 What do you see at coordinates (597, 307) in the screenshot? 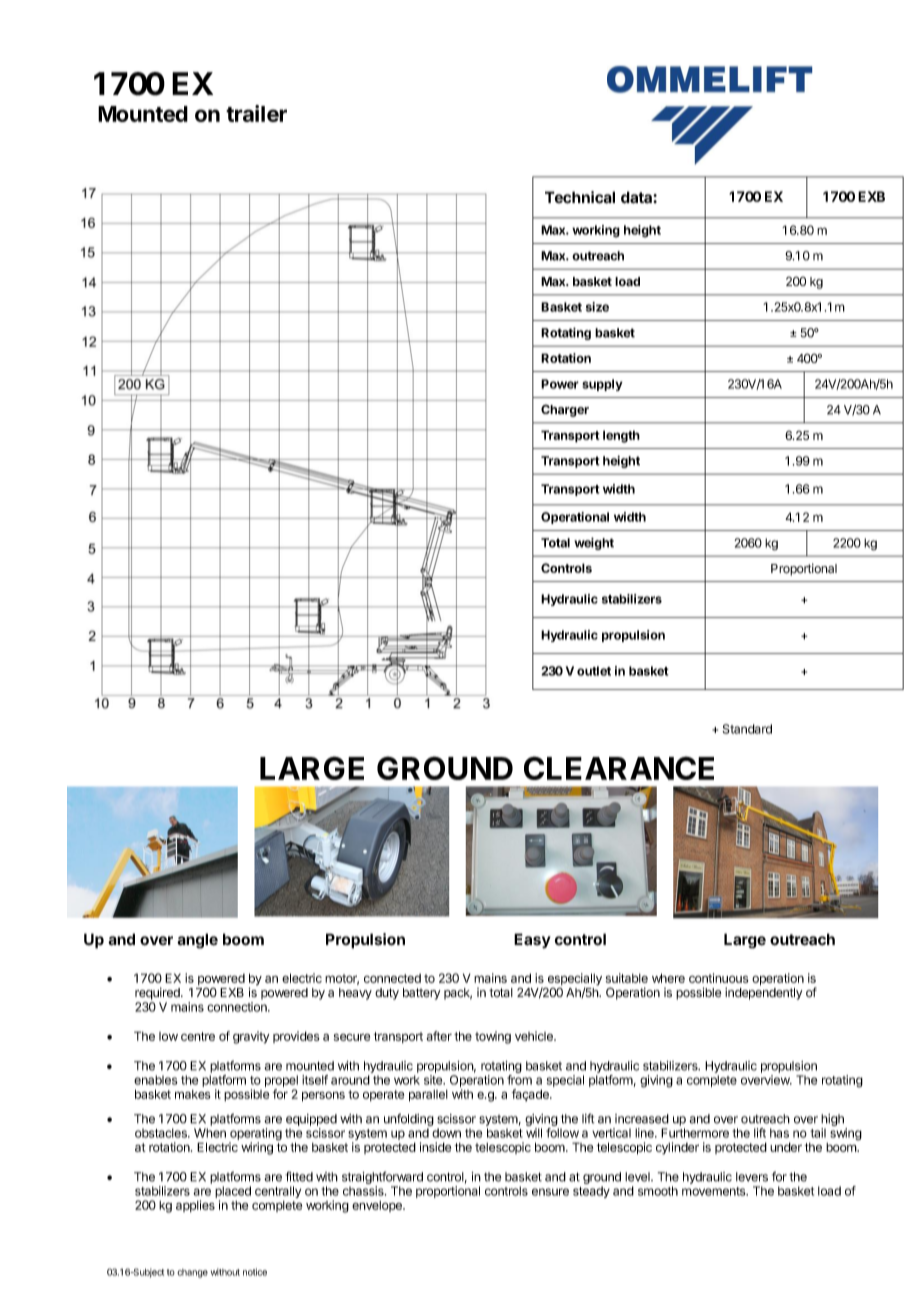
I see `size` at bounding box center [597, 307].
